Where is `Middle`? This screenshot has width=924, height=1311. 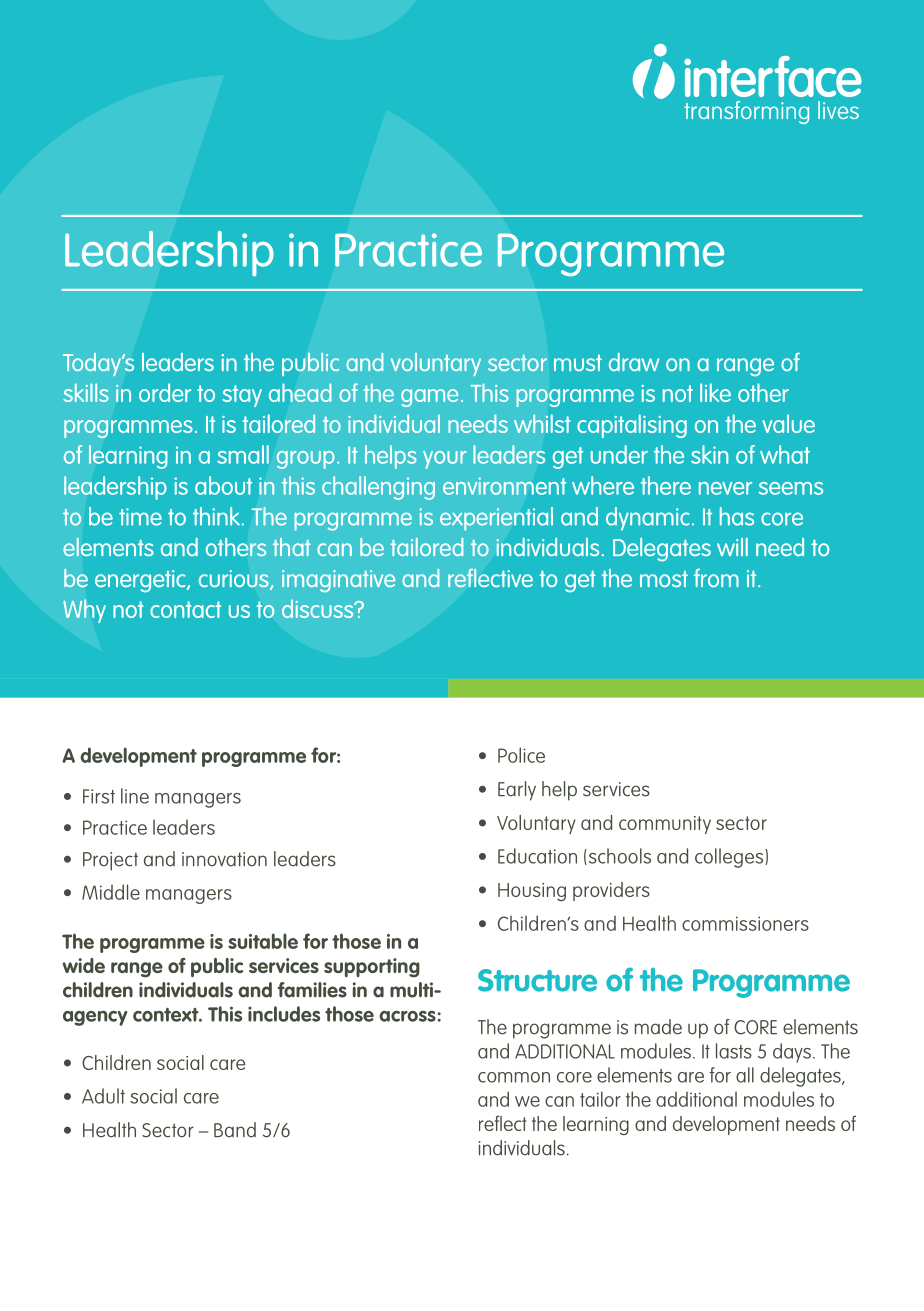
Middle is located at coordinates (111, 892).
